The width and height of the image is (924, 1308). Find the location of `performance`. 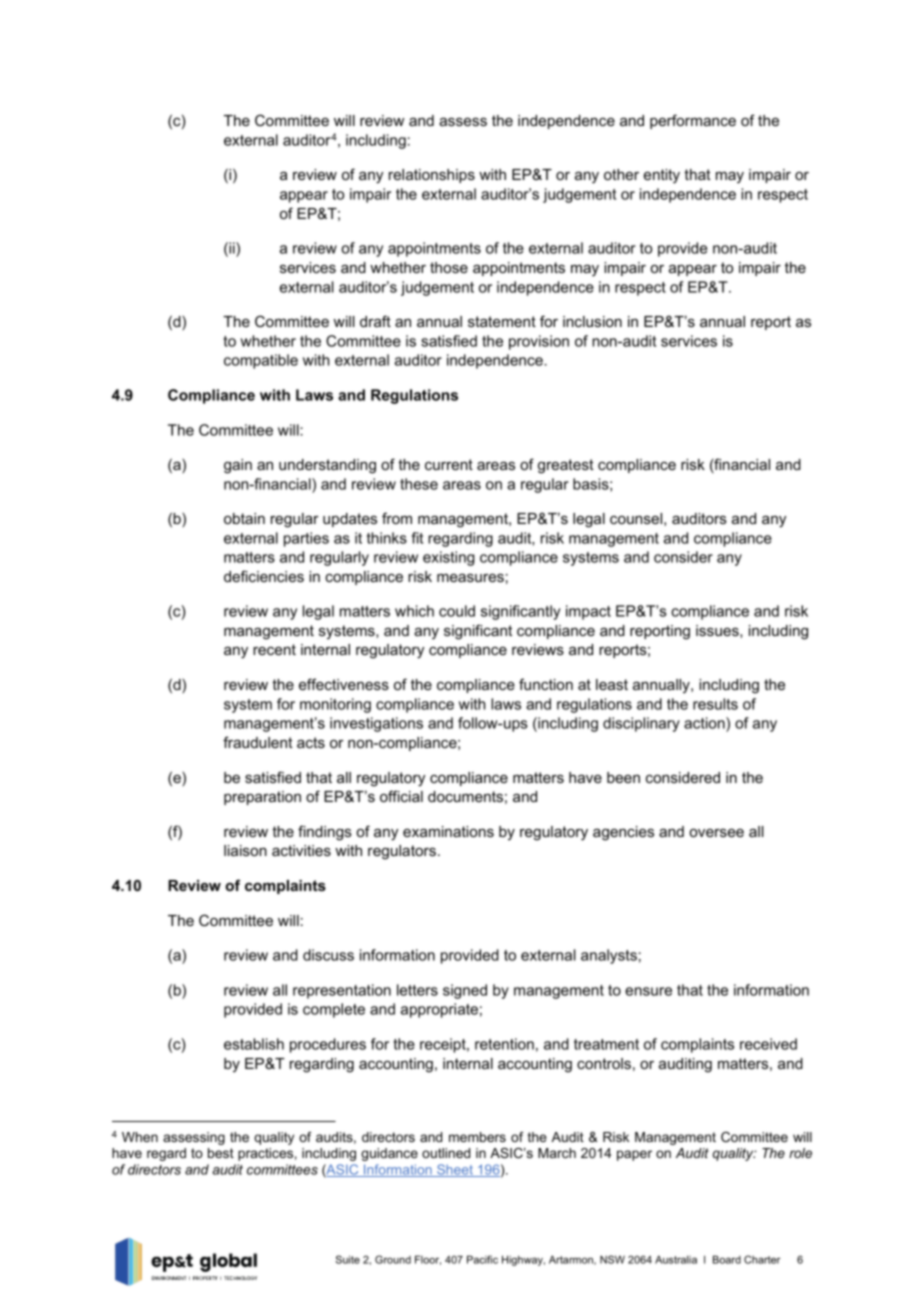

performance is located at coordinates (693, 121).
